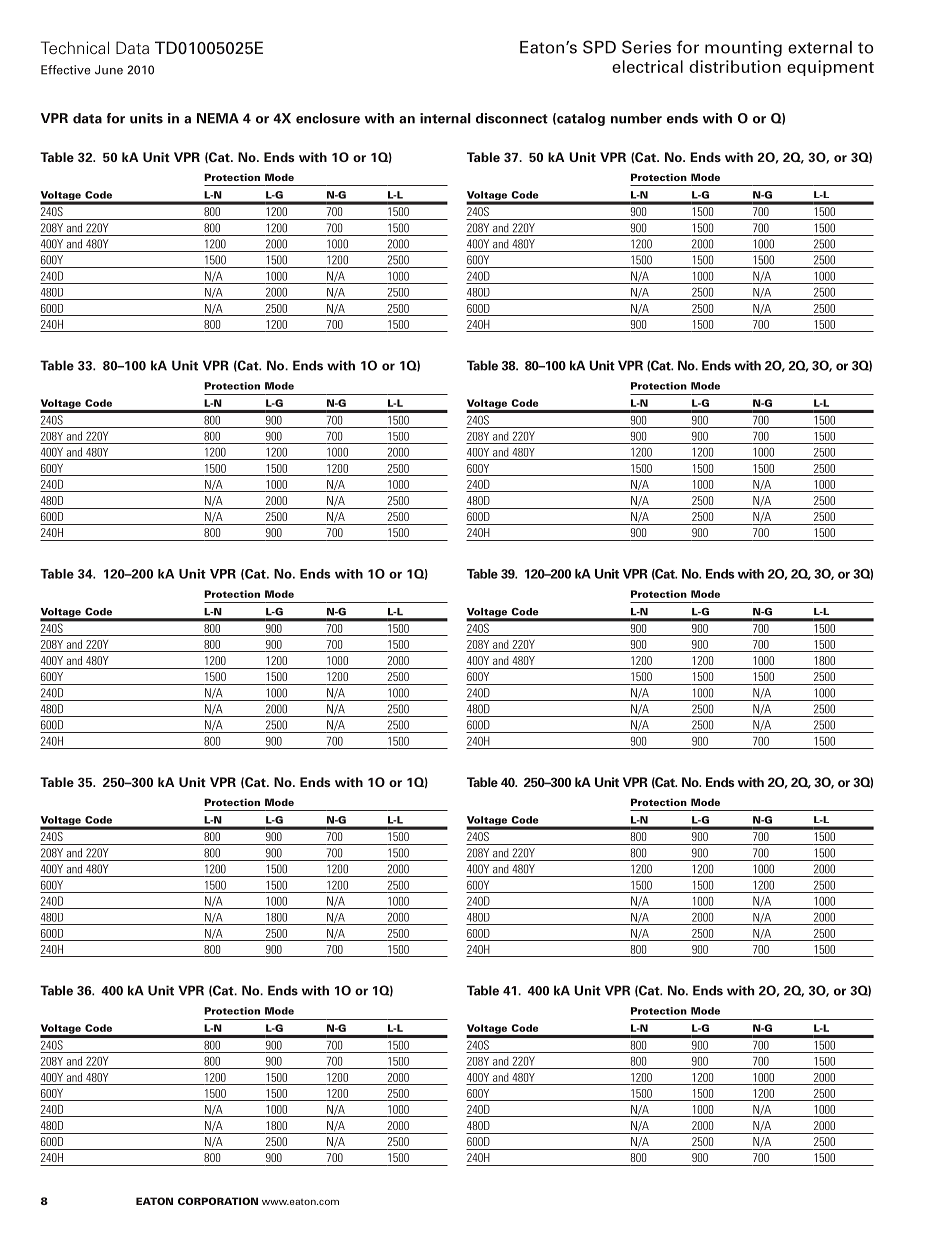 This screenshot has width=952, height=1233. Describe the element at coordinates (830, 68) in the screenshot. I see `equipment` at that location.
